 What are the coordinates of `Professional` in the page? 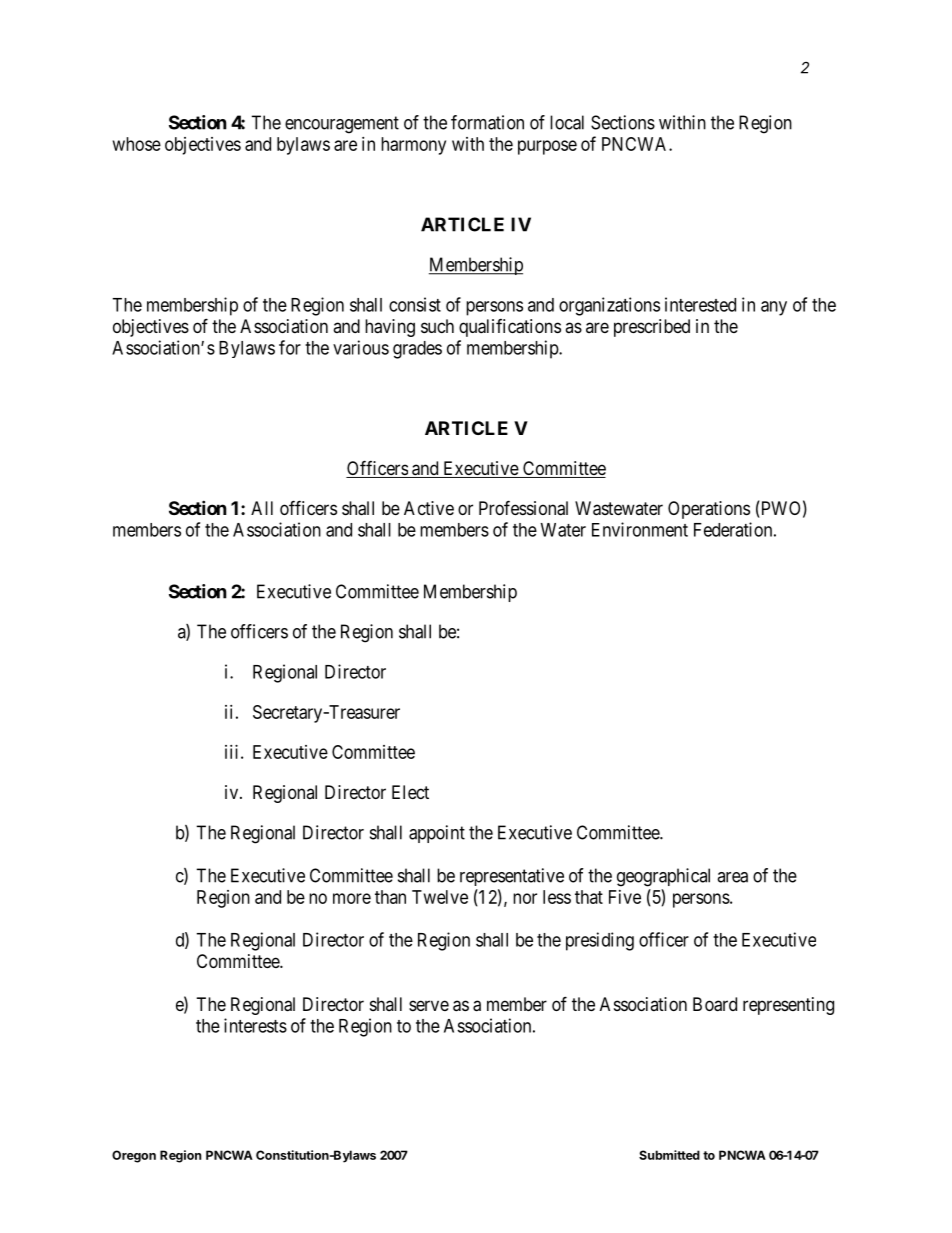 It's located at (523, 508).
